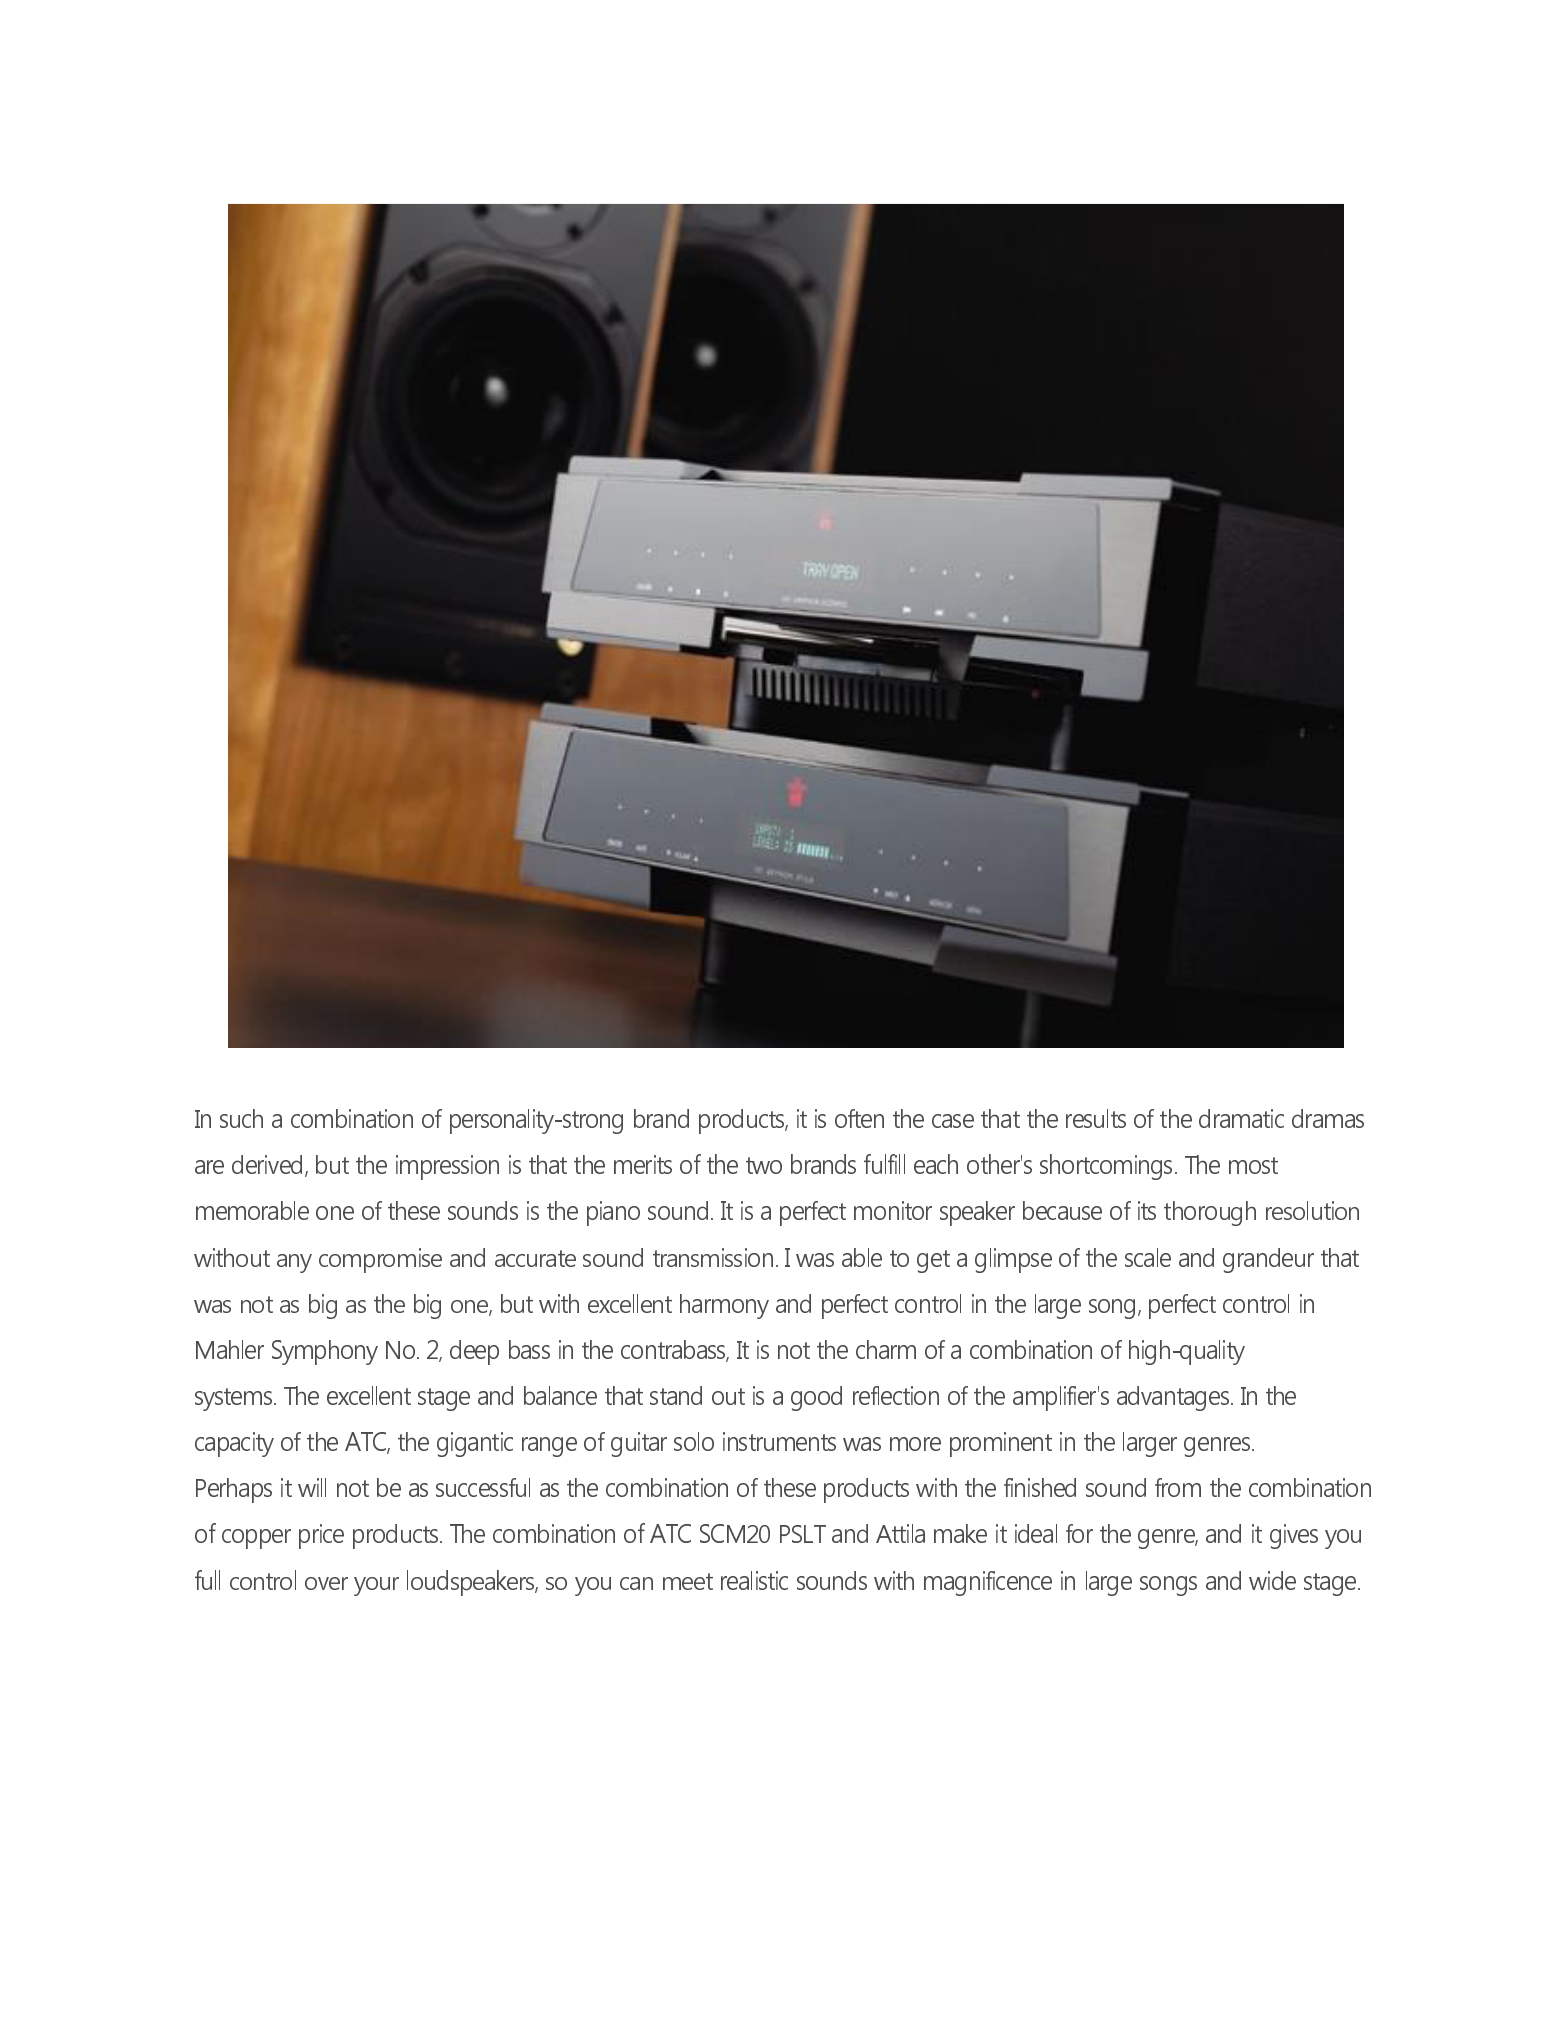  I want to click on compromise, so click(380, 1260).
